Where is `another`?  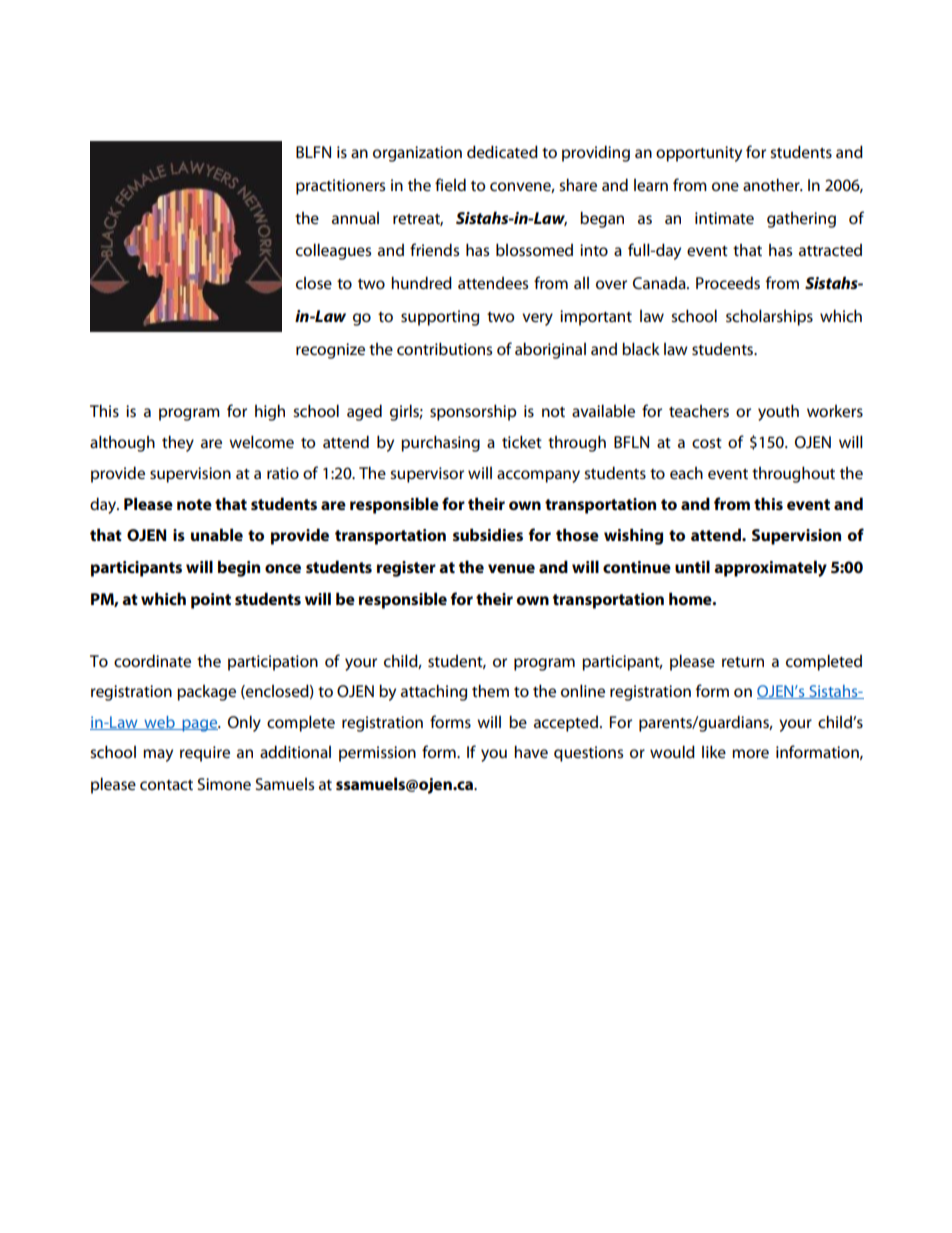
another is located at coordinates (772, 184).
